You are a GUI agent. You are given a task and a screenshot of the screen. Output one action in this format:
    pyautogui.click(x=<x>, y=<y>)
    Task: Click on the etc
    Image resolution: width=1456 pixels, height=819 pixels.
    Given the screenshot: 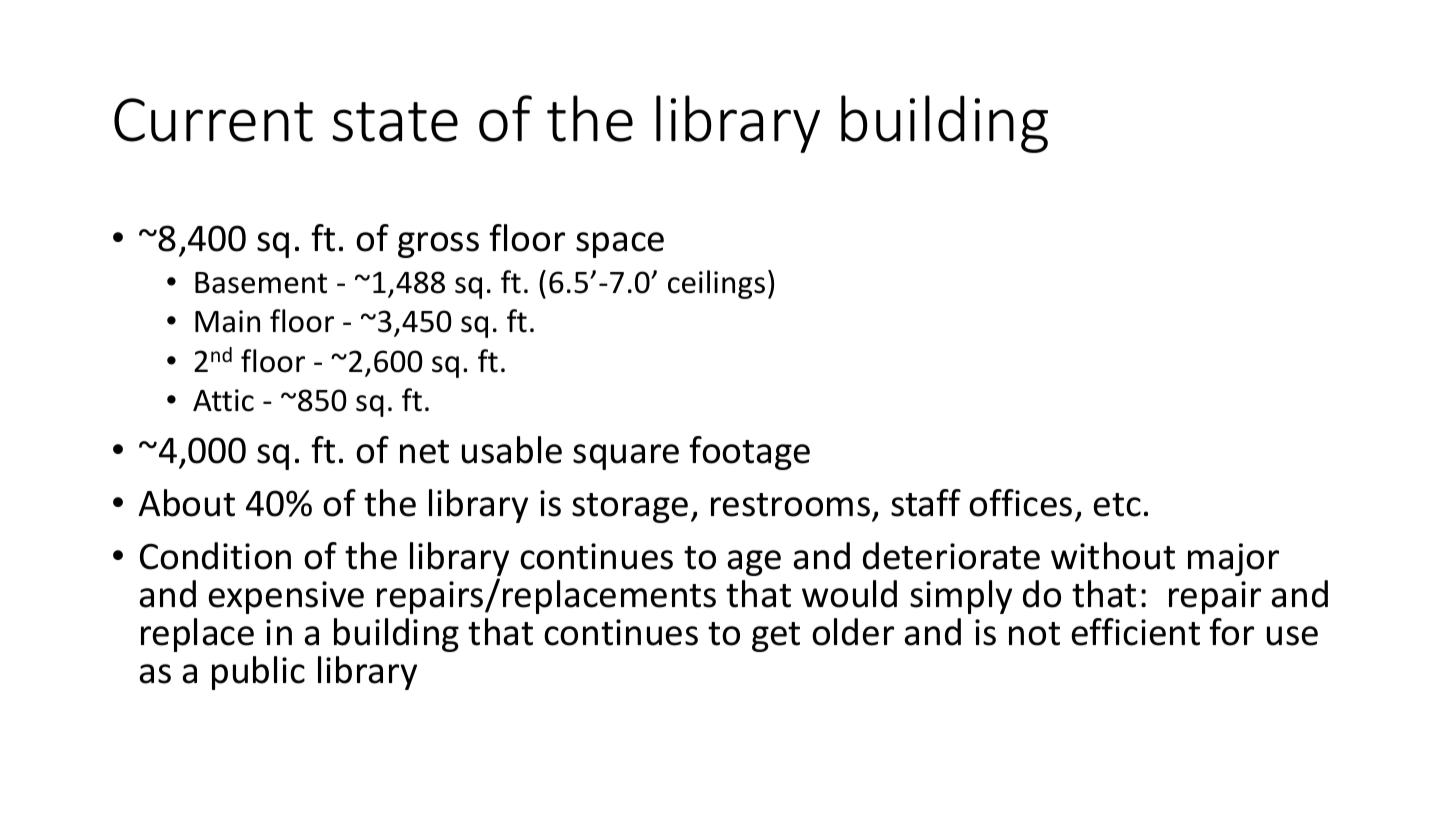 What is the action you would take?
    pyautogui.click(x=1117, y=505)
